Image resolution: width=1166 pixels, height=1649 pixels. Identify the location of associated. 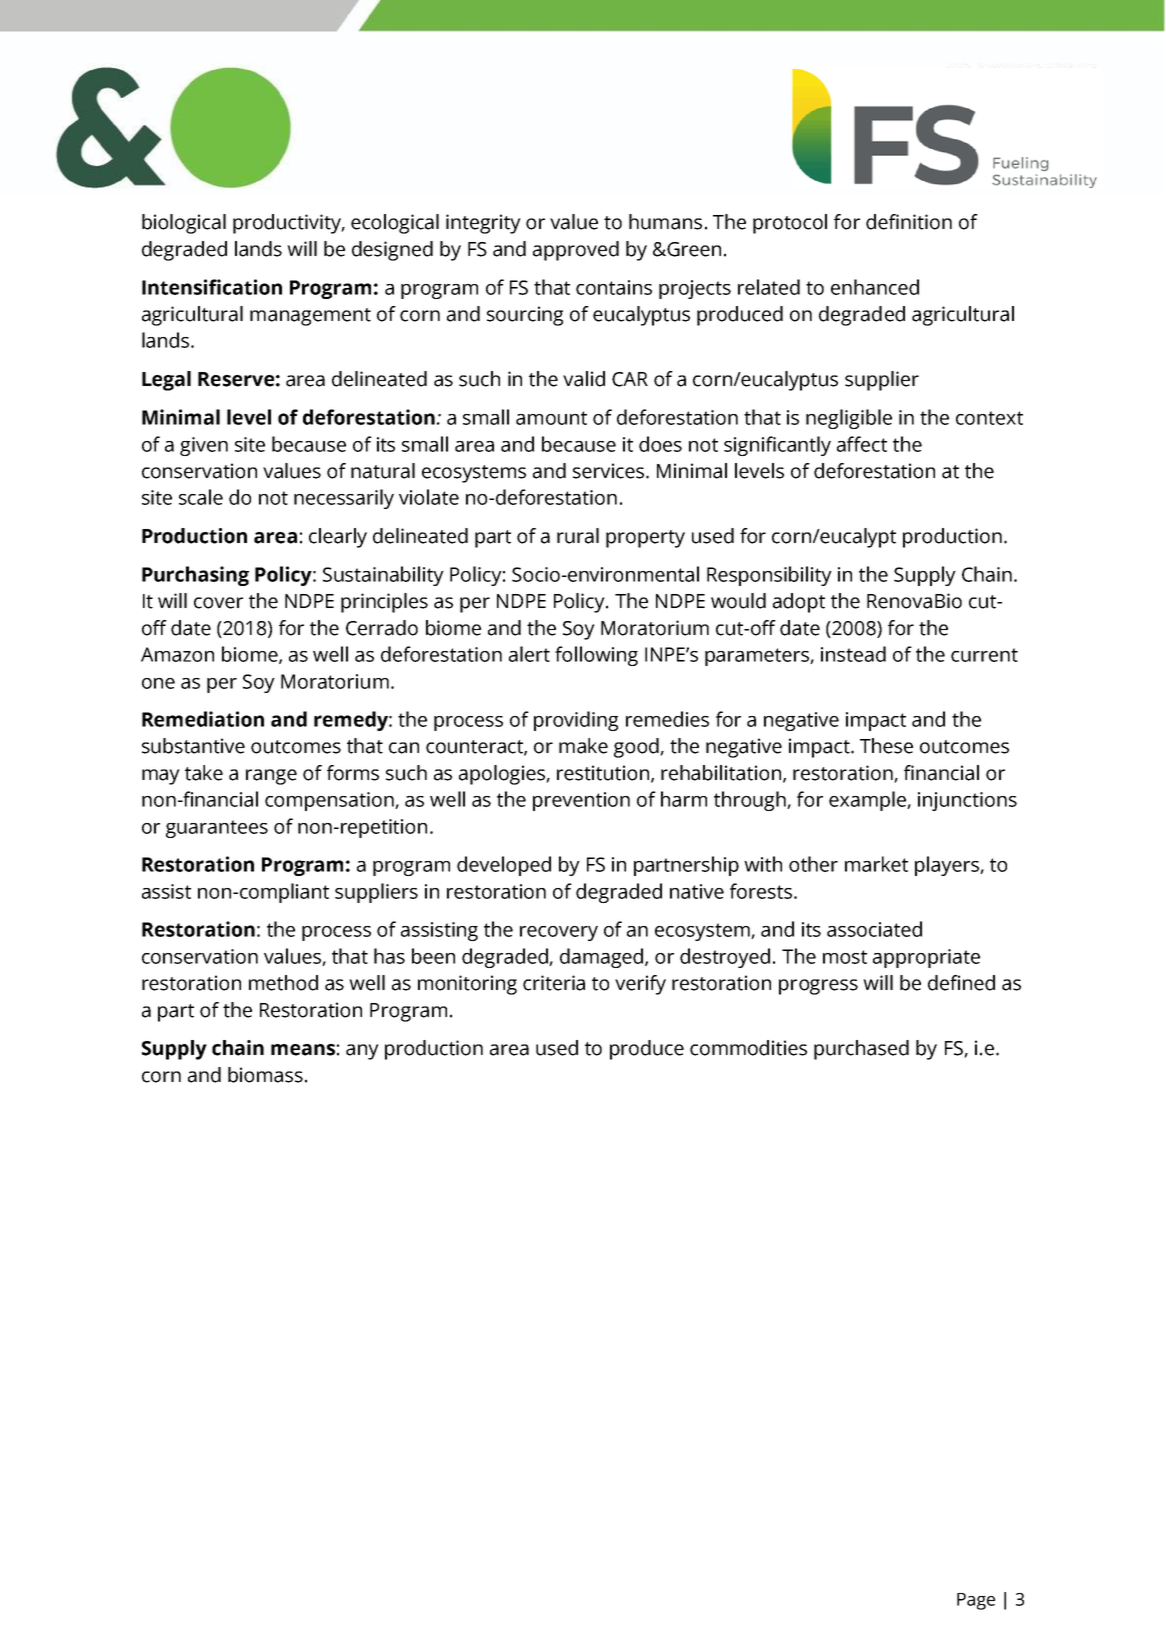
(874, 929).
